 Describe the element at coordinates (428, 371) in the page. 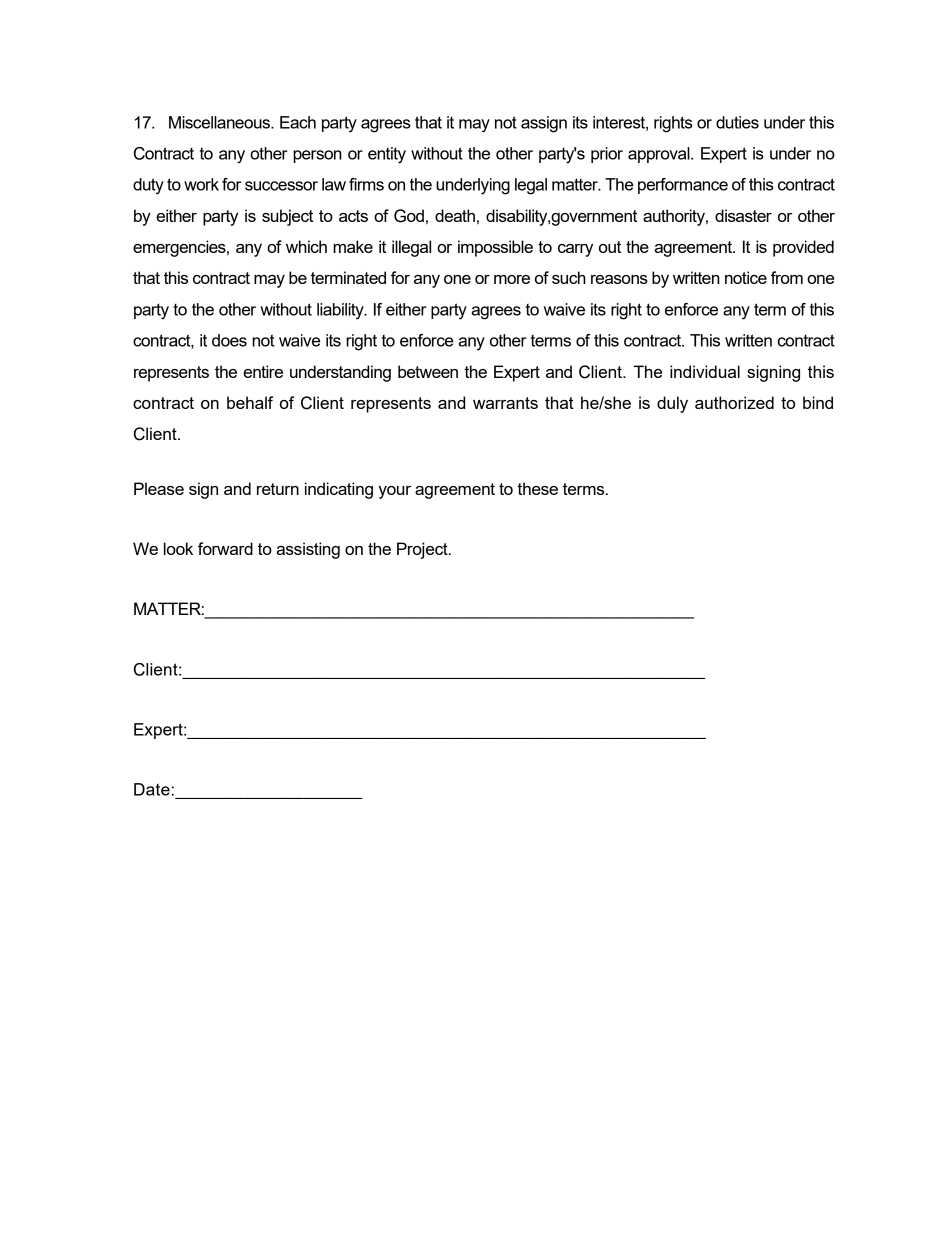

I see `between` at that location.
